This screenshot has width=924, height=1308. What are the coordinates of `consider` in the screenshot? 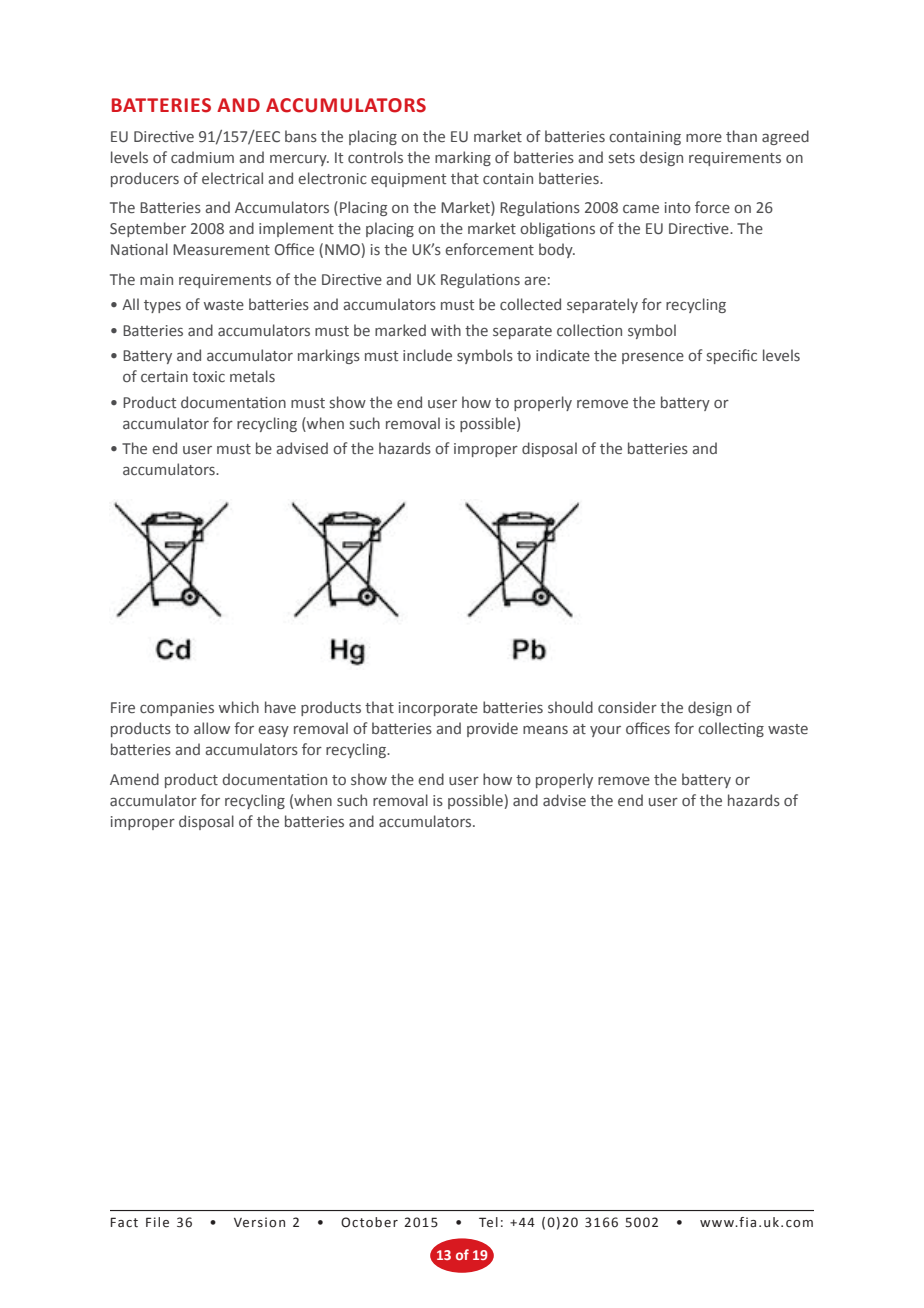 It's located at (627, 707).
